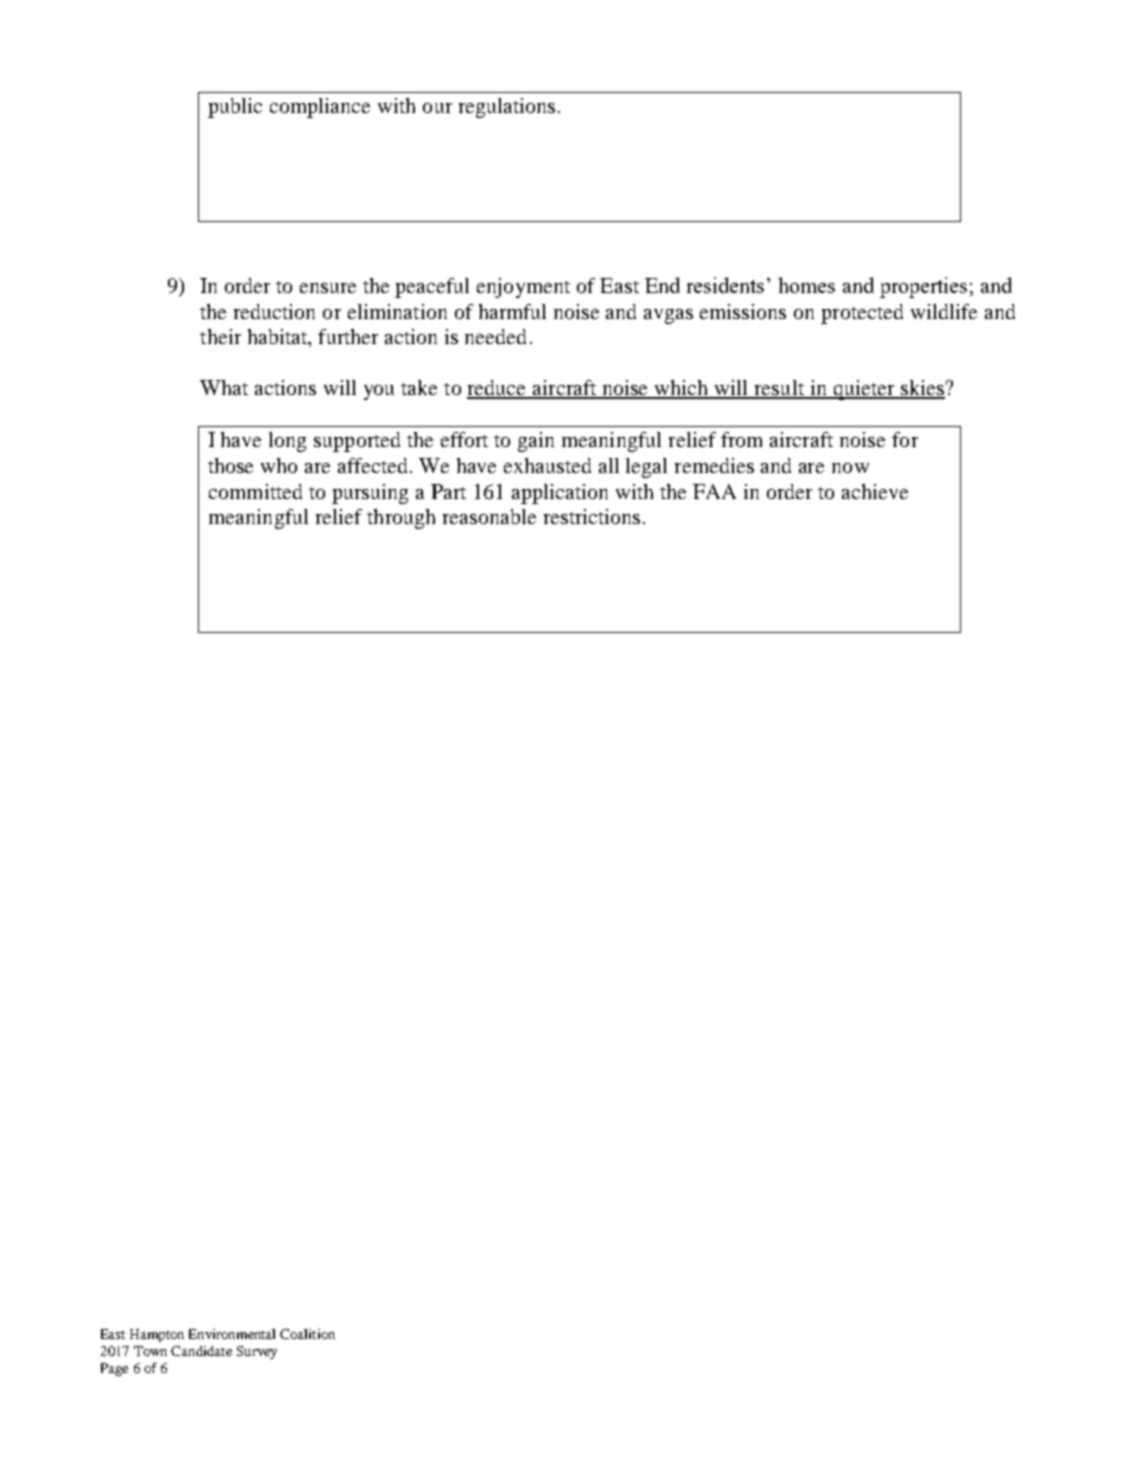  I want to click on Candidate, so click(201, 1351).
